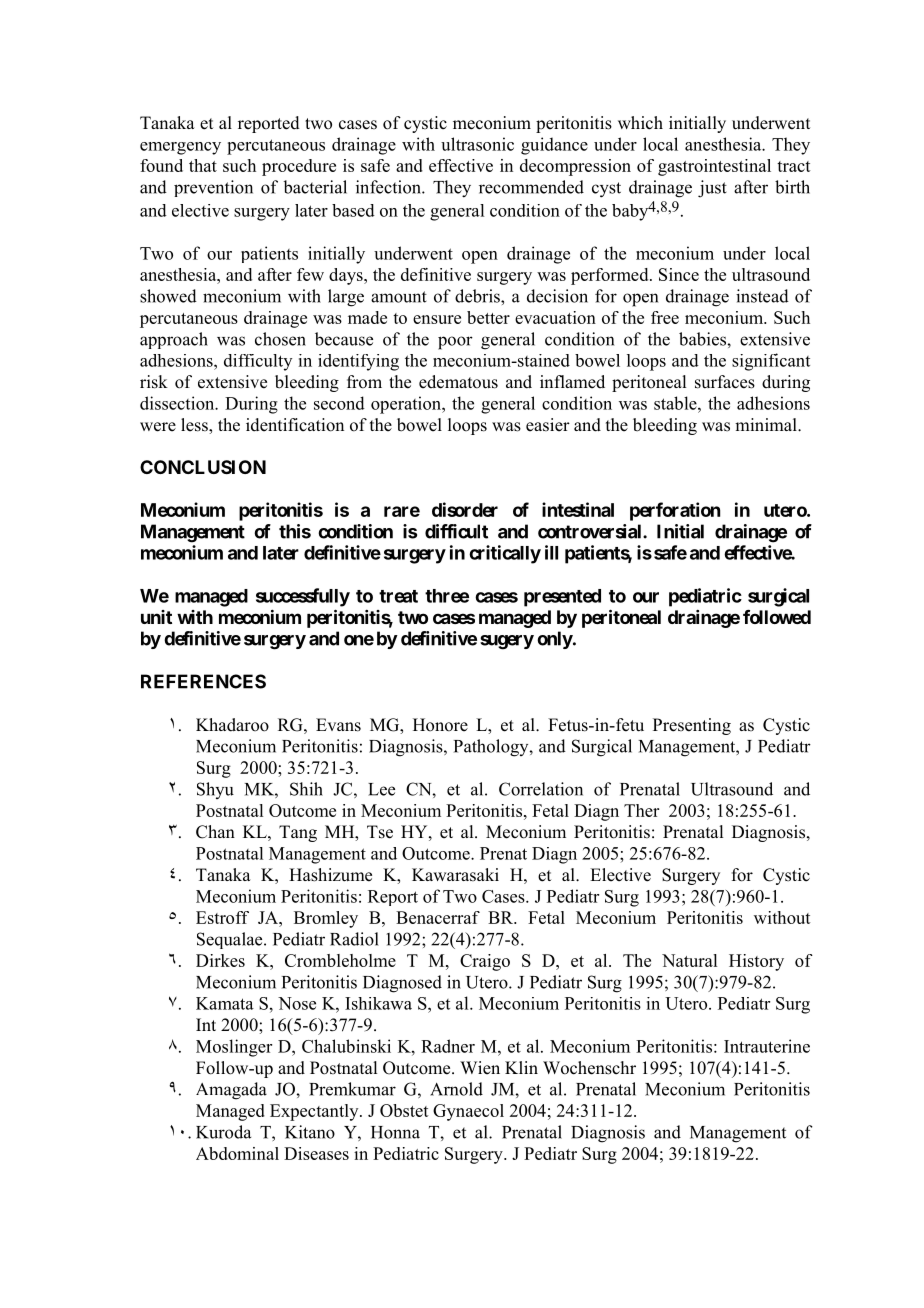 The image size is (924, 1308). Describe the element at coordinates (712, 189) in the page. I see `just` at that location.
